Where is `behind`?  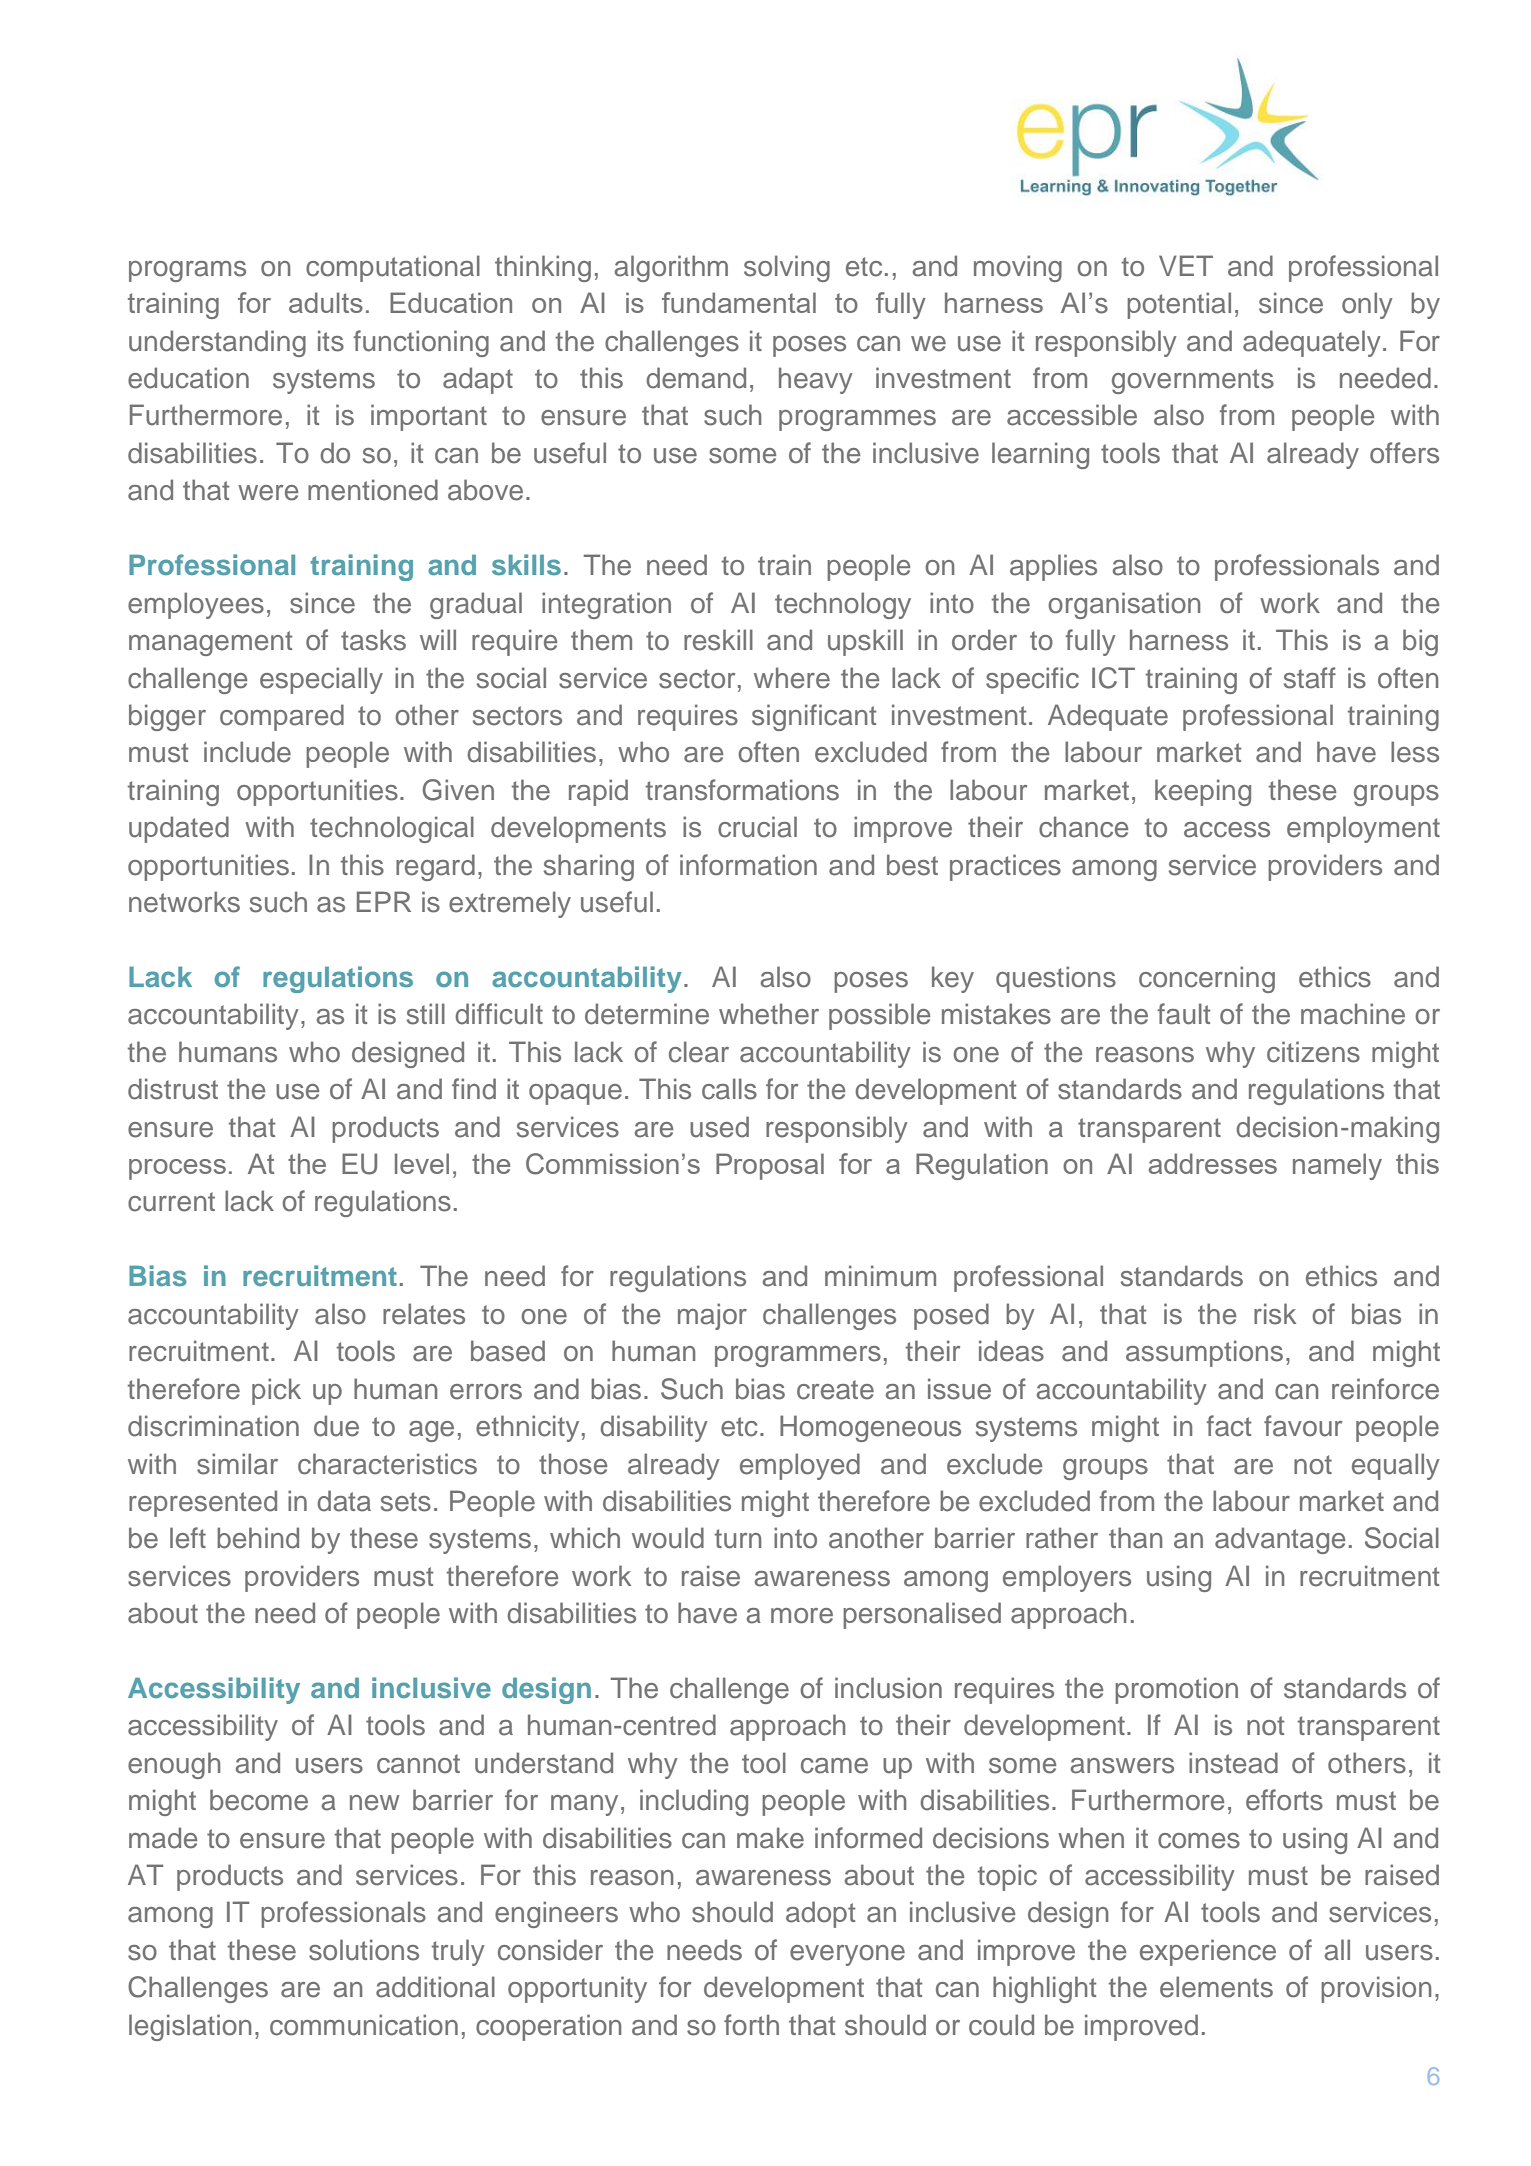
behind is located at coordinates (258, 1538).
